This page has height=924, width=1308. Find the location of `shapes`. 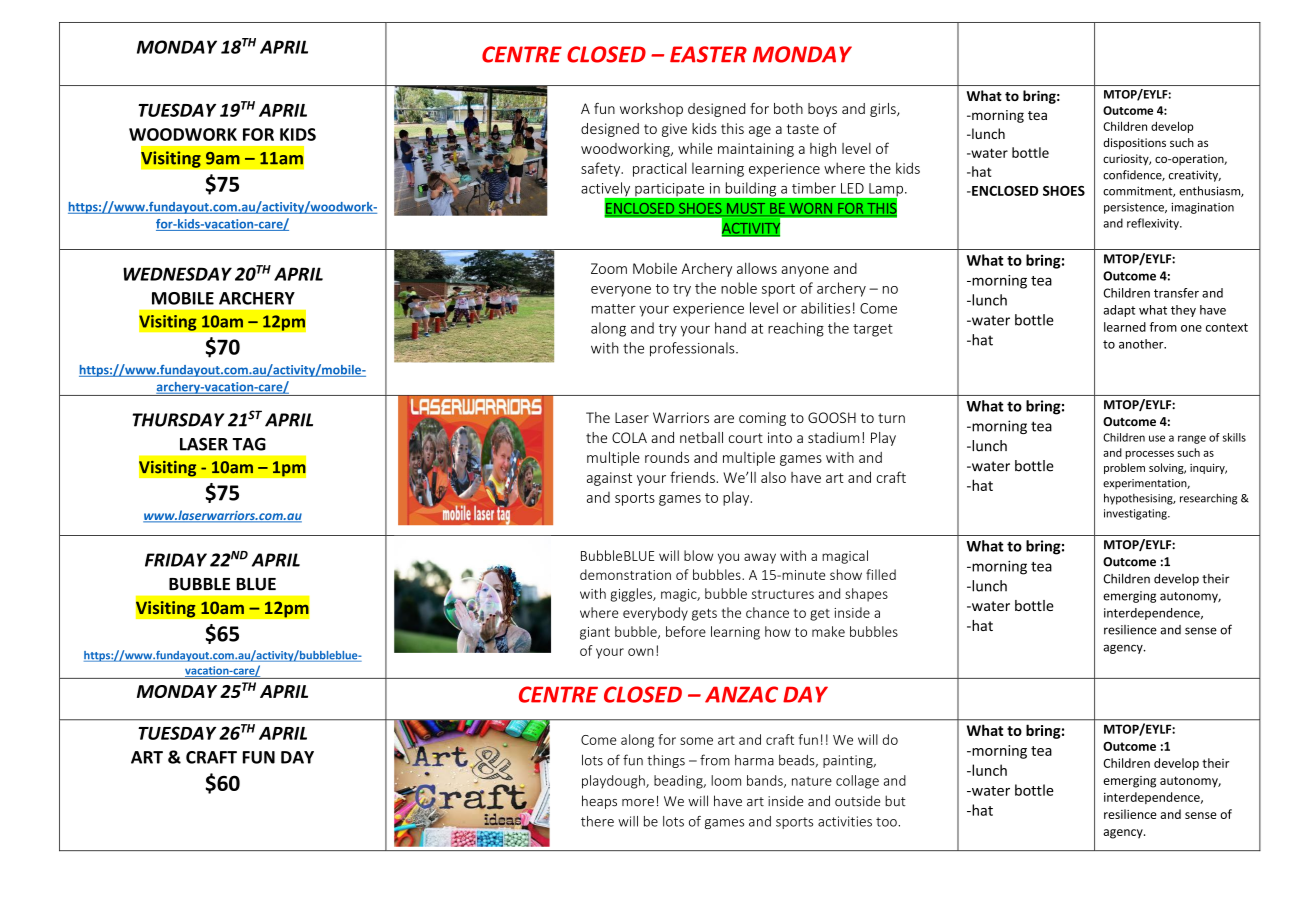

shapes is located at coordinates (866, 595).
